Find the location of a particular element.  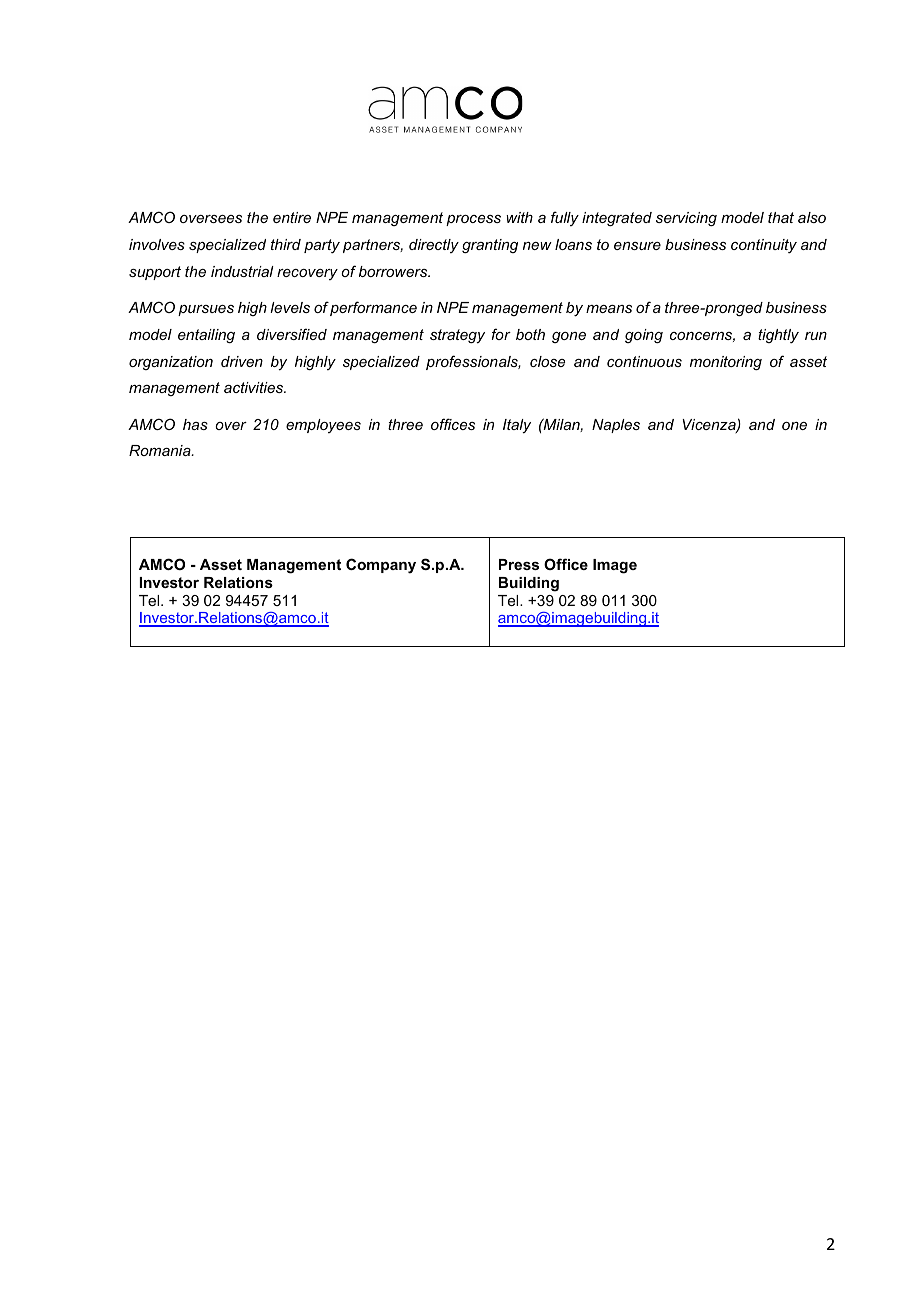

Company is located at coordinates (381, 566).
